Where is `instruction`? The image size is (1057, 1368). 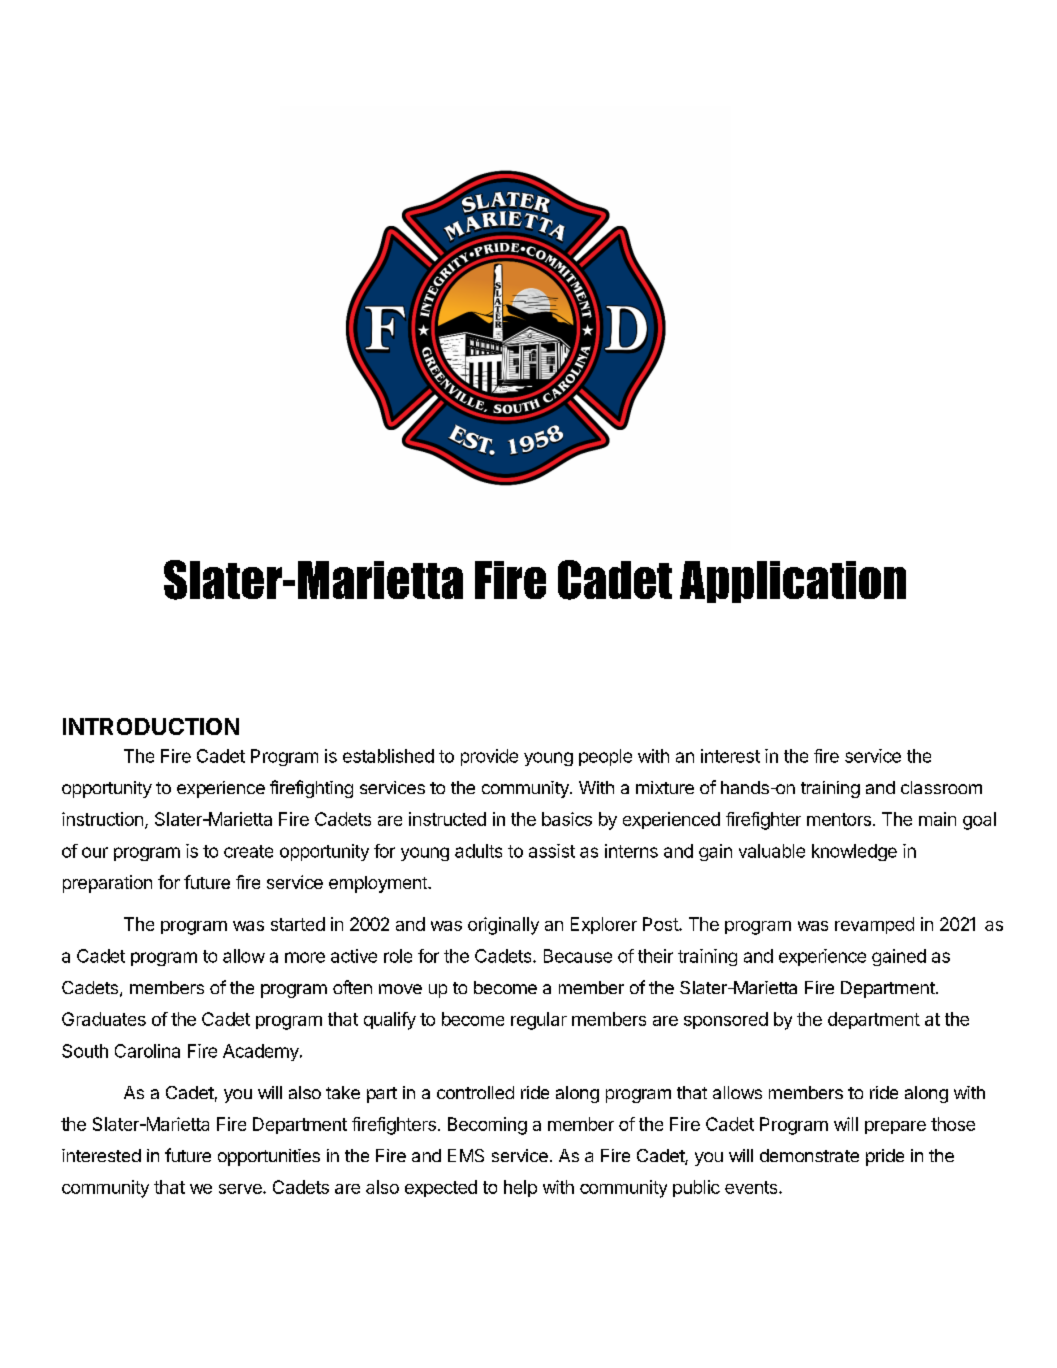 instruction is located at coordinates (102, 819).
